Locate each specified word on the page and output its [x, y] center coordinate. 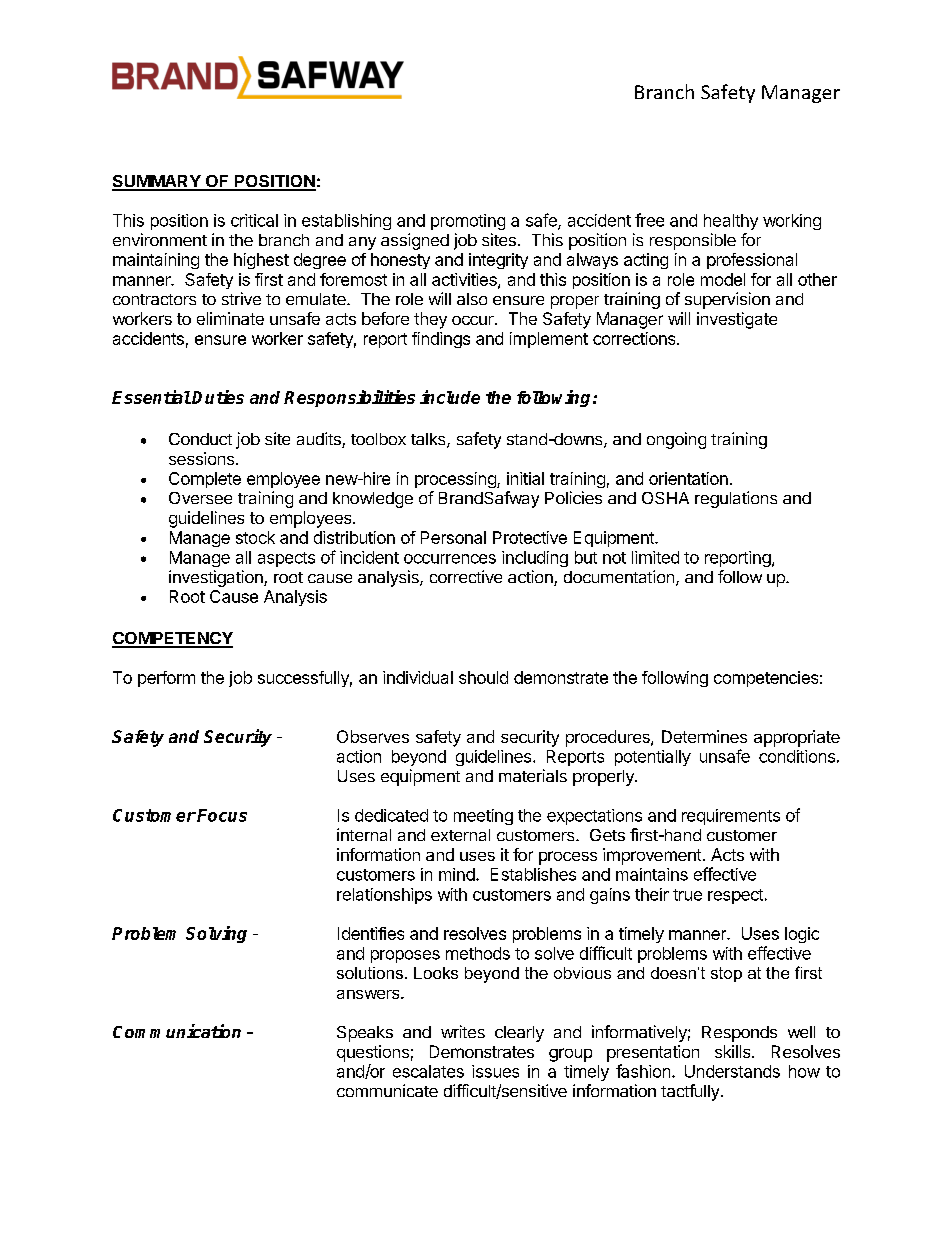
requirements [731, 817]
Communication [177, 1031]
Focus [222, 815]
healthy [731, 222]
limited [655, 557]
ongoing [676, 440]
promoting [468, 222]
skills [734, 1051]
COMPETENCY [172, 639]
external [460, 835]
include [450, 397]
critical [254, 220]
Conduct [200, 439]
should [483, 677]
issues [495, 1071]
